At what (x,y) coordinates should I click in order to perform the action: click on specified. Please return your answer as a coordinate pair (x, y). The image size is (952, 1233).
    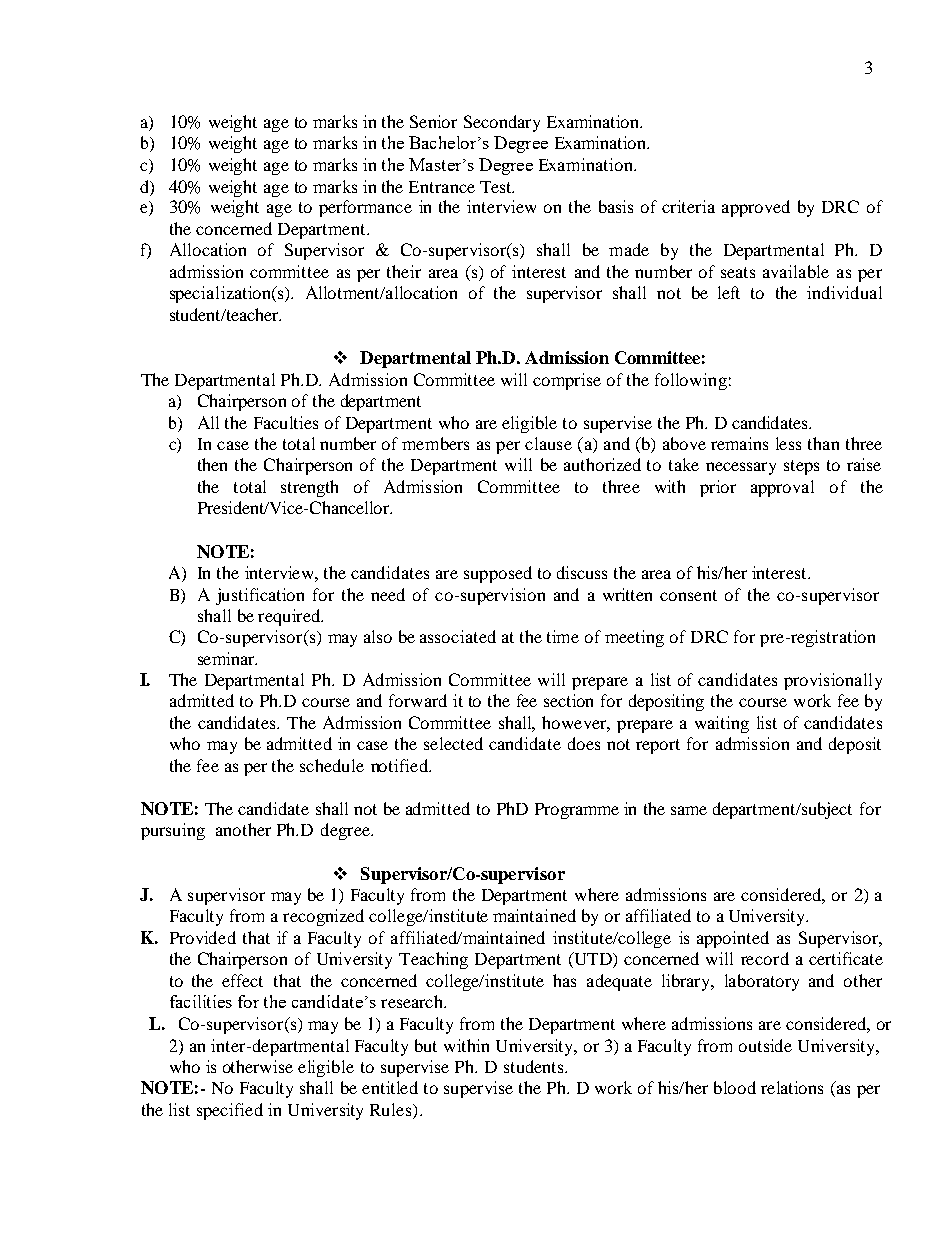
    Looking at the image, I should click on (230, 1111).
